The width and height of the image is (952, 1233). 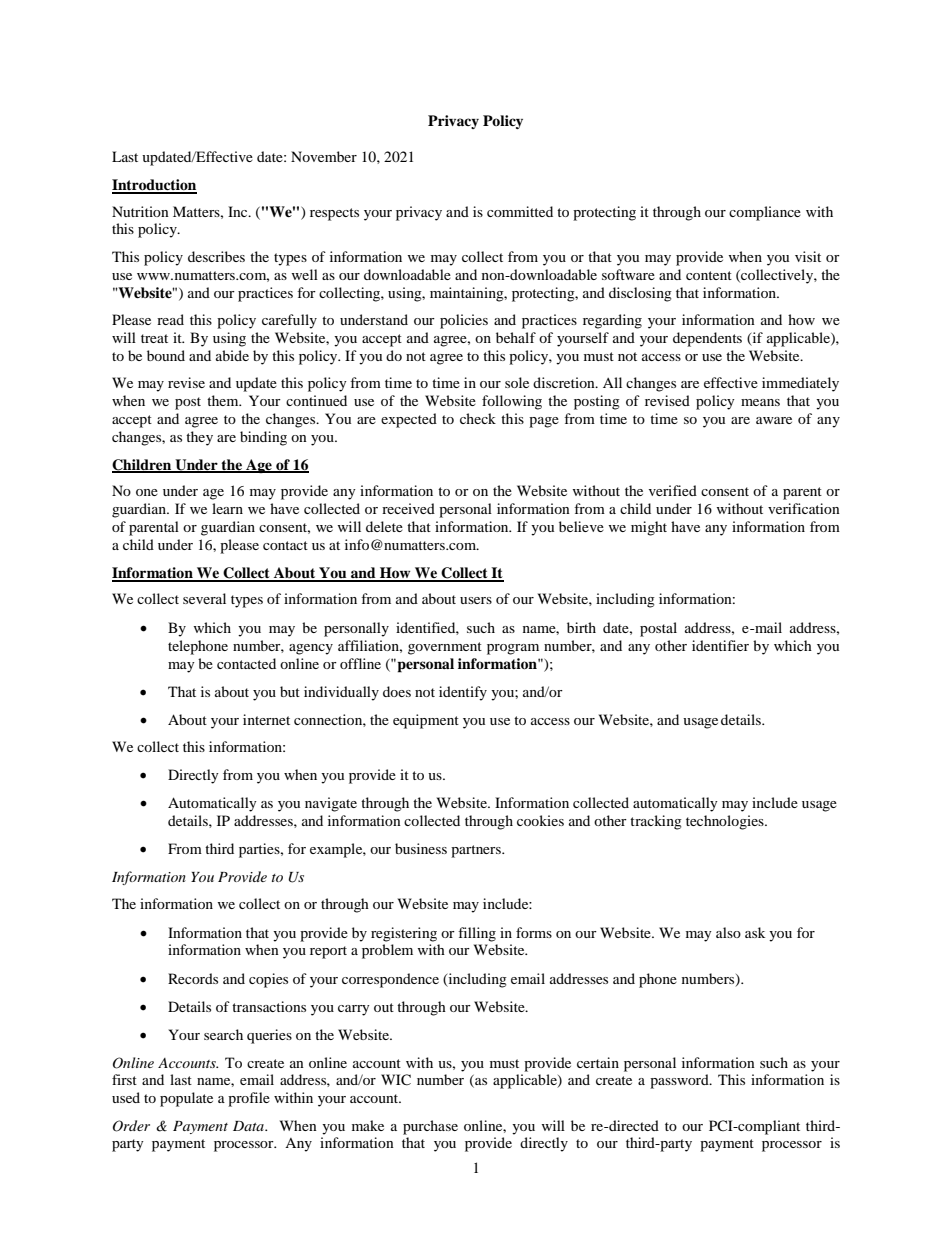 I want to click on them, so click(x=224, y=400).
